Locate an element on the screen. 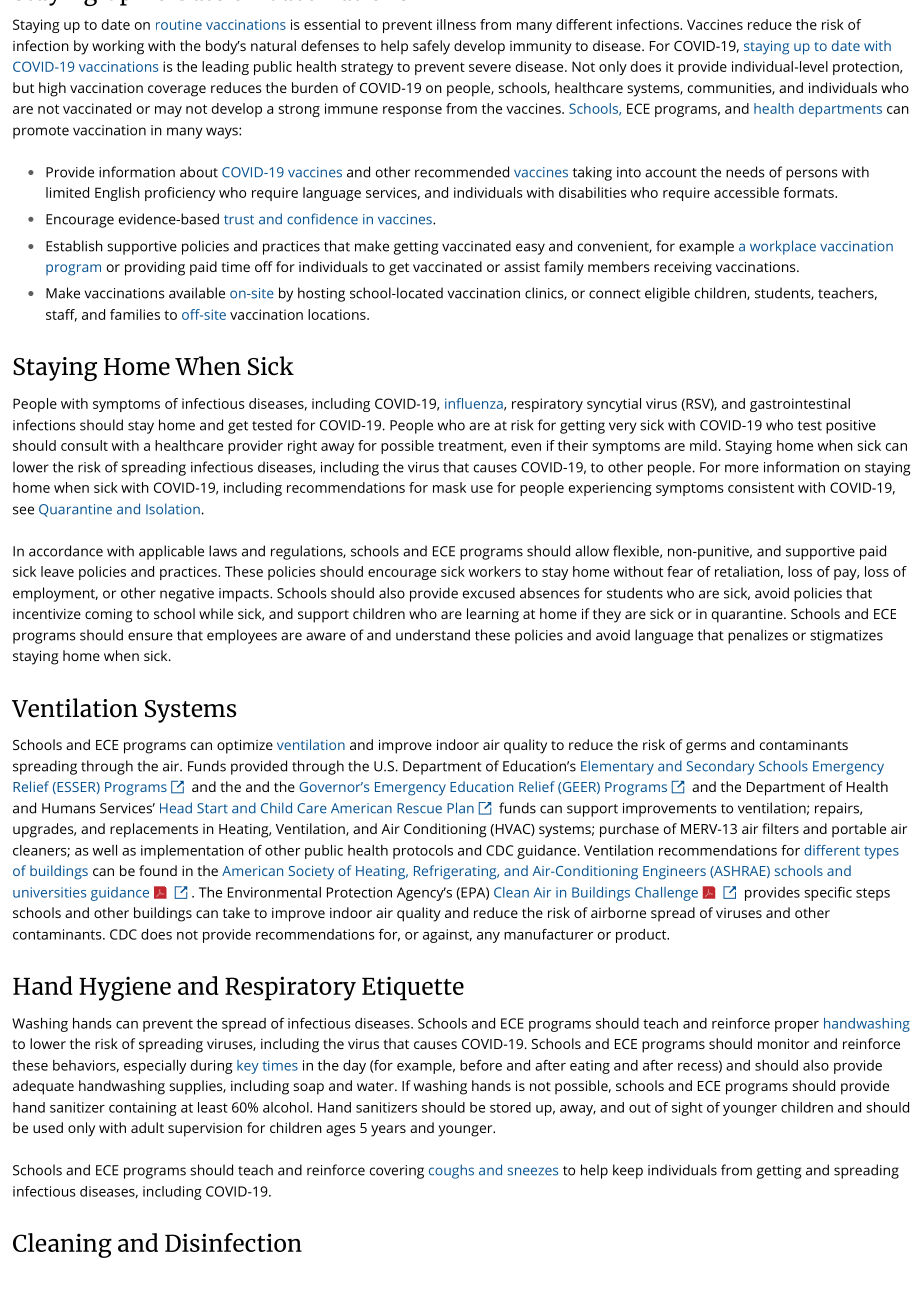  safely is located at coordinates (431, 47).
